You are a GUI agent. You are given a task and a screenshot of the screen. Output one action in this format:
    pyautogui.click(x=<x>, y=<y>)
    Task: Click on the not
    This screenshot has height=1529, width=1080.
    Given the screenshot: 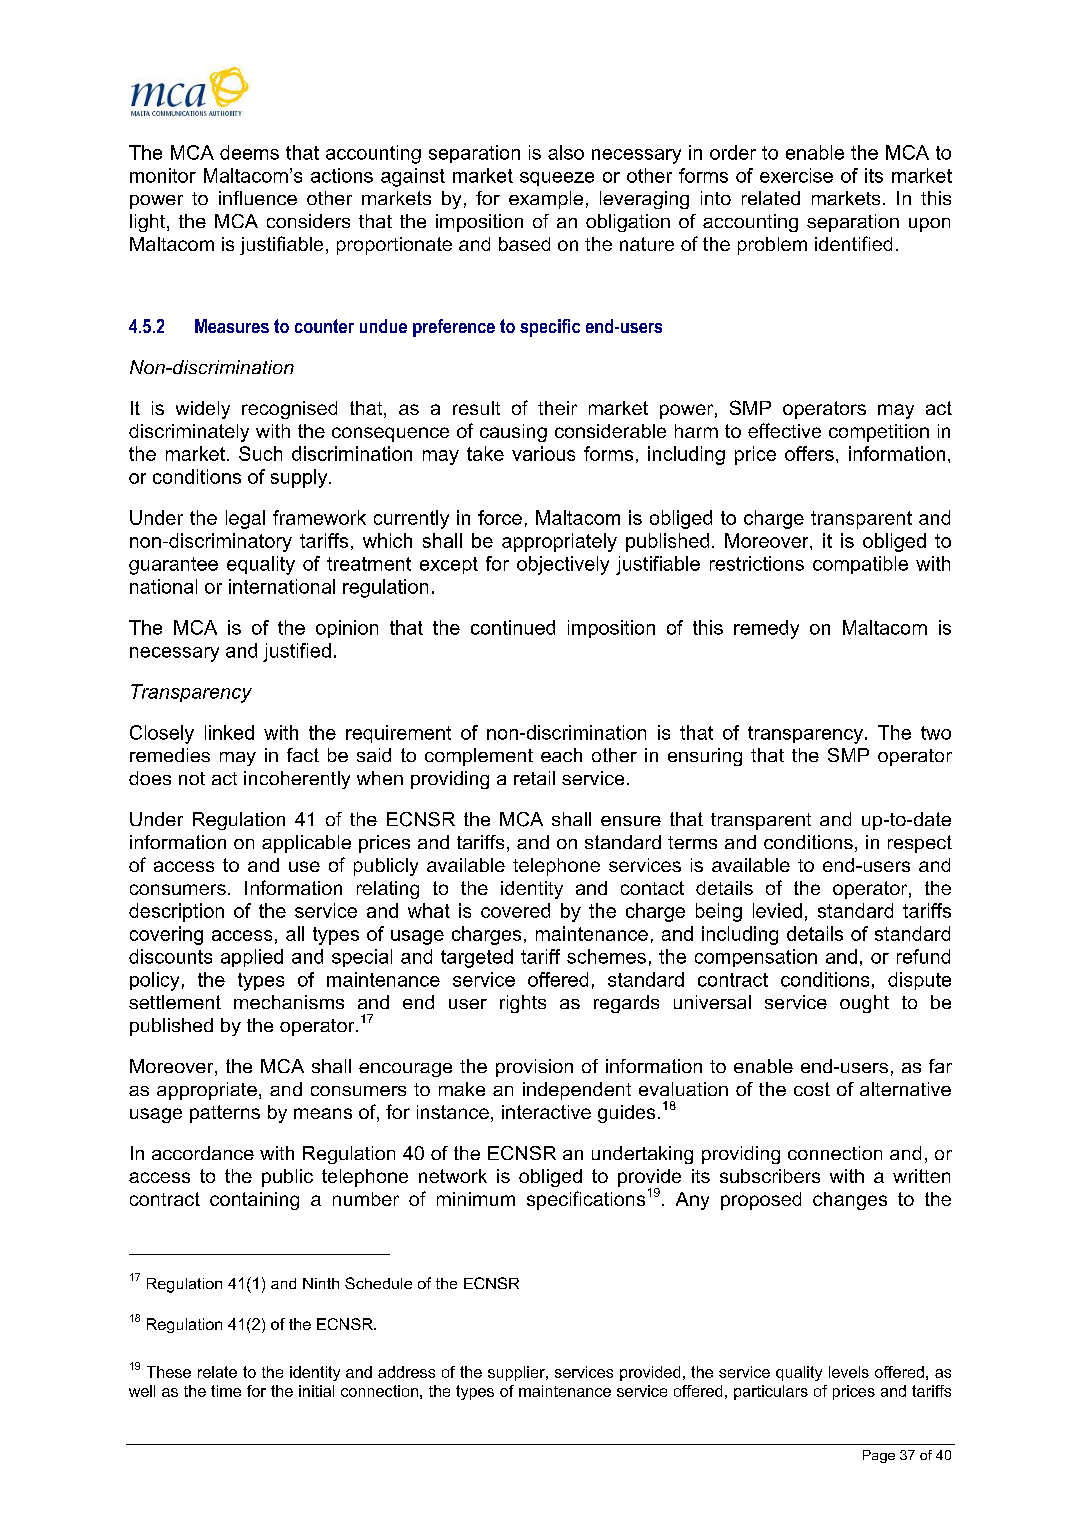 What is the action you would take?
    pyautogui.click(x=192, y=778)
